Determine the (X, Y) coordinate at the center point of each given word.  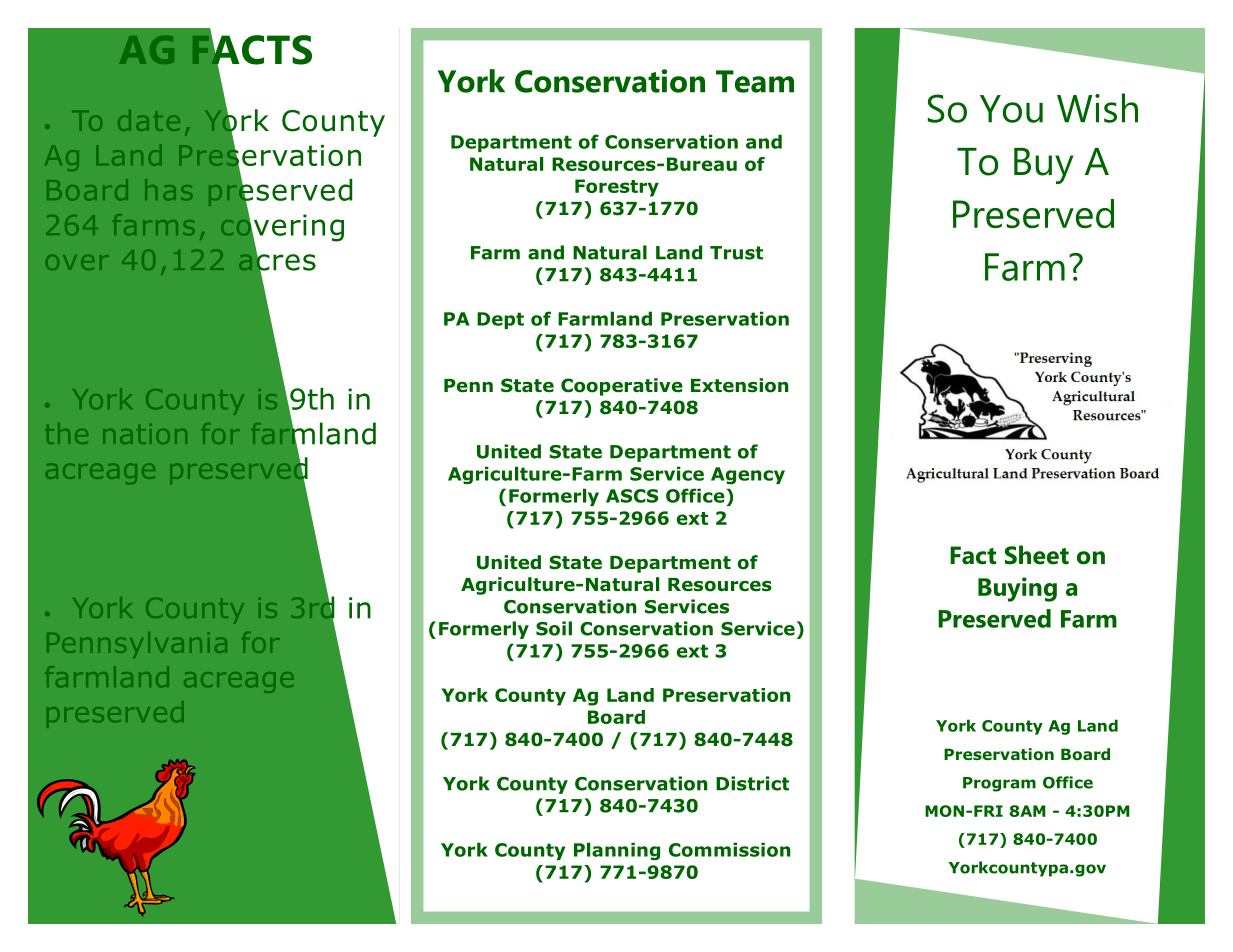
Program (999, 784)
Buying (1017, 589)
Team (755, 81)
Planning (617, 851)
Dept (500, 320)
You (1011, 109)
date (149, 120)
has (168, 189)
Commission (730, 849)
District (752, 783)
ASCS (632, 496)
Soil (554, 628)
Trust (736, 253)
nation (145, 434)
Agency (748, 475)
